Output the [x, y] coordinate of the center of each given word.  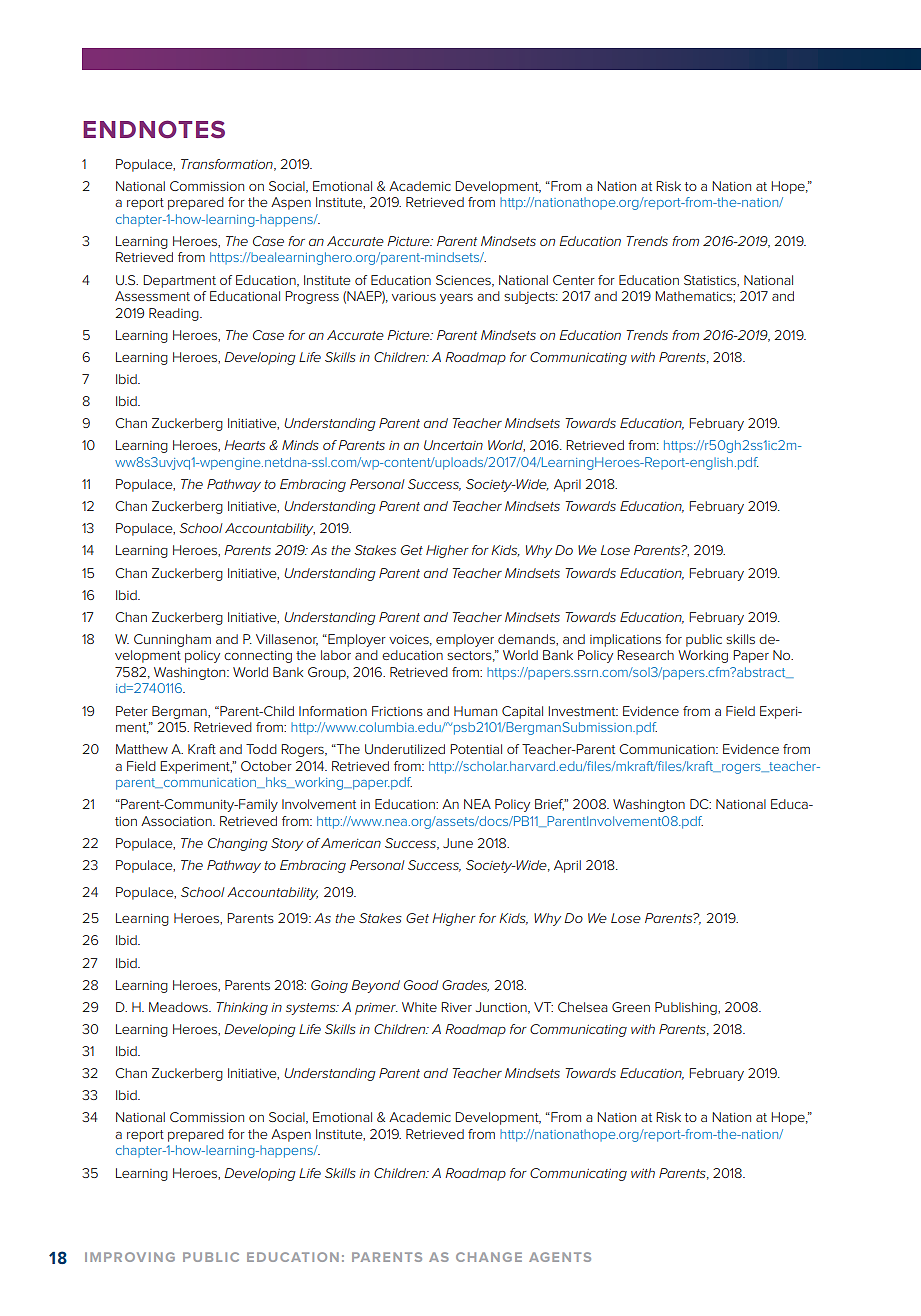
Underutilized [405, 749]
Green [631, 1007]
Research [645, 655]
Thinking [242, 1008]
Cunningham [172, 640]
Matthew [142, 749]
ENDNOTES [154, 129]
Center [574, 280]
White [419, 1007]
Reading [175, 314]
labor [336, 655]
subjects [530, 297]
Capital [522, 712]
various [414, 296]
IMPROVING [130, 1257]
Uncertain [453, 445]
